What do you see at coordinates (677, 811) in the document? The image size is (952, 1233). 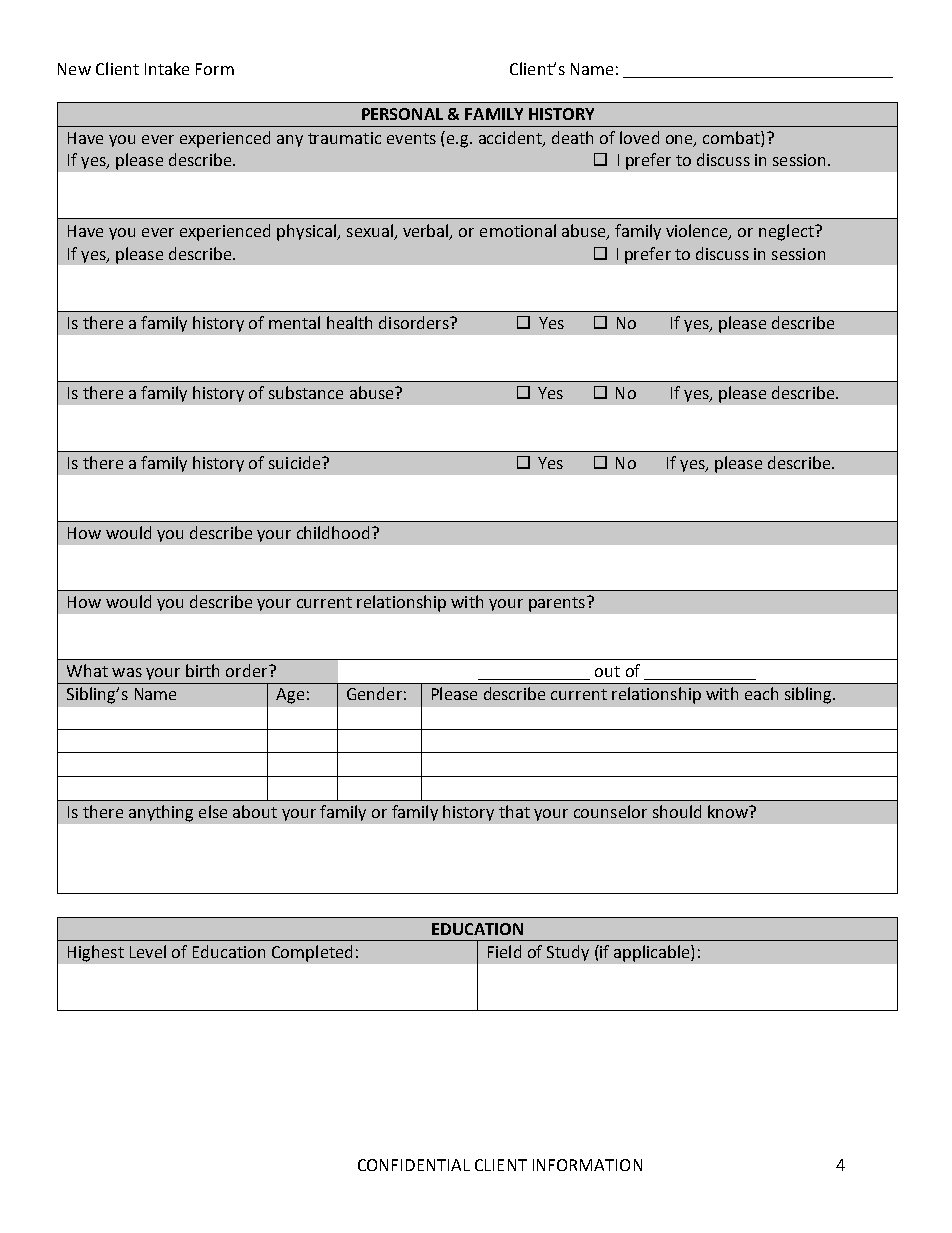 I see `should` at bounding box center [677, 811].
